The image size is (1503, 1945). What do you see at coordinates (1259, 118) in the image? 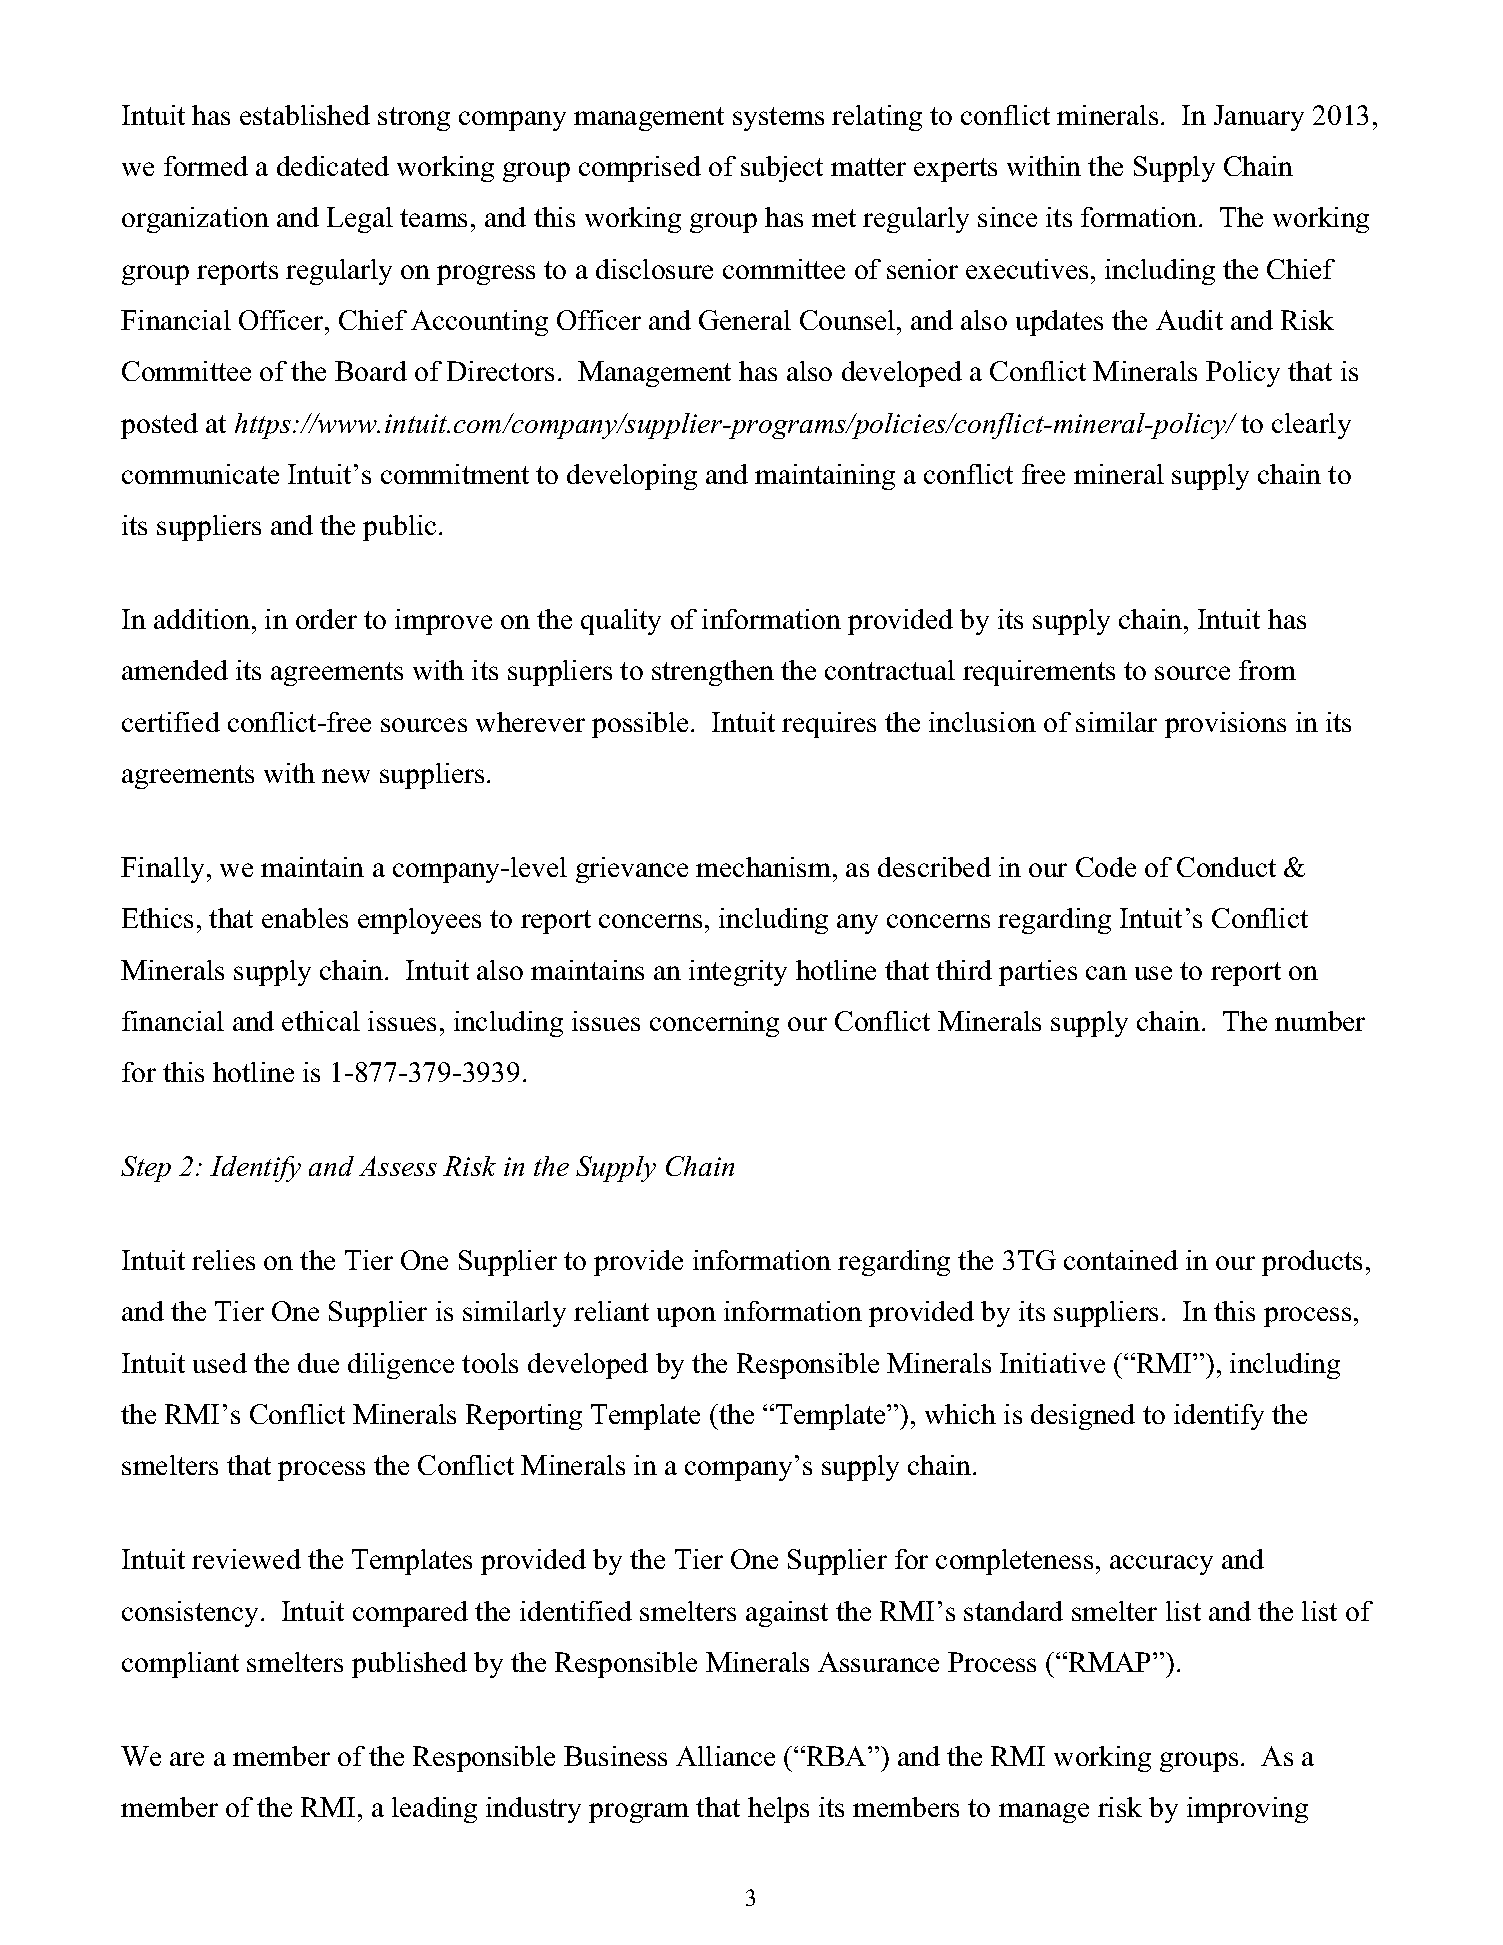
I see `January` at bounding box center [1259, 118].
